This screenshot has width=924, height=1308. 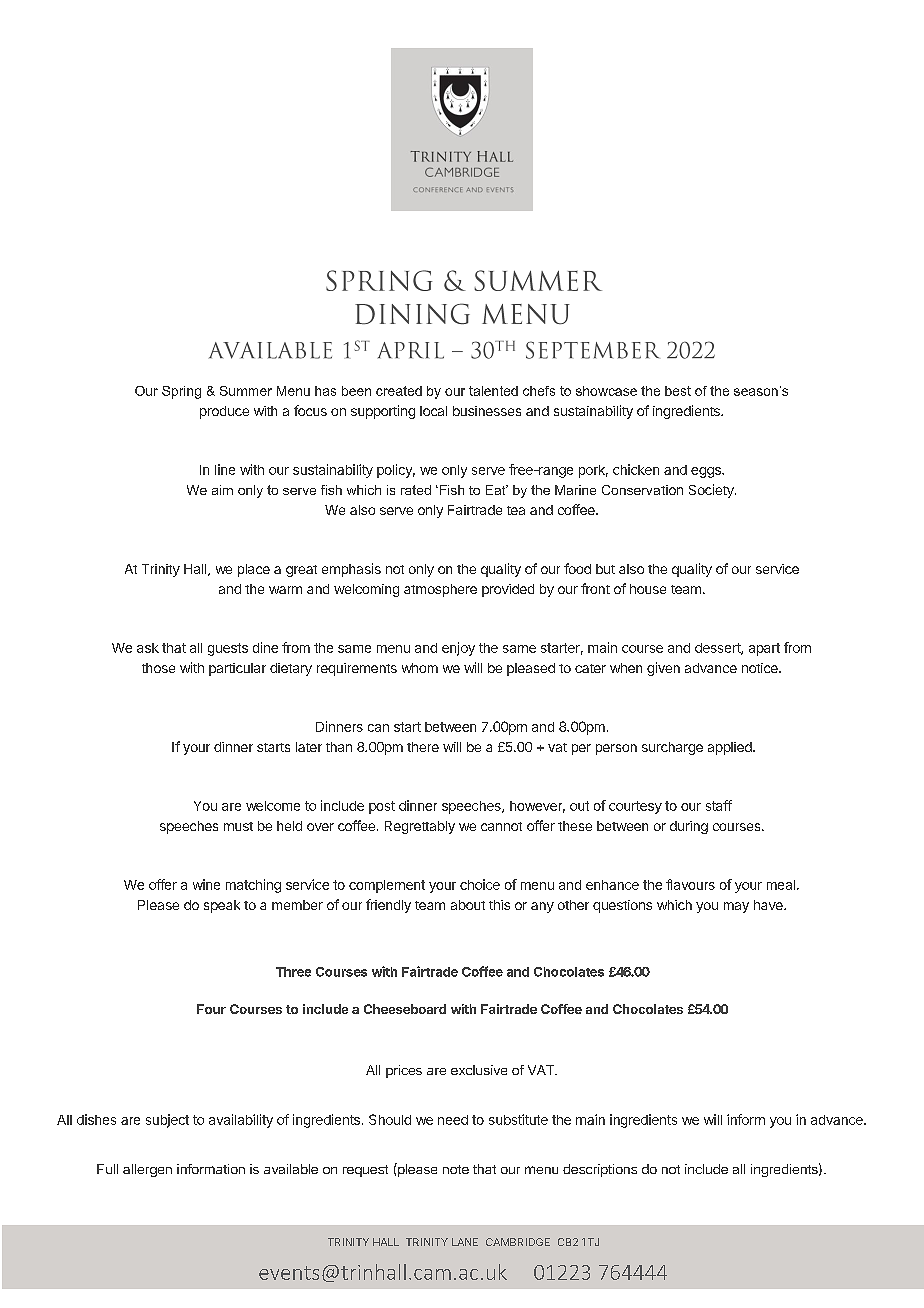 What do you see at coordinates (238, 826) in the screenshot?
I see `must` at bounding box center [238, 826].
